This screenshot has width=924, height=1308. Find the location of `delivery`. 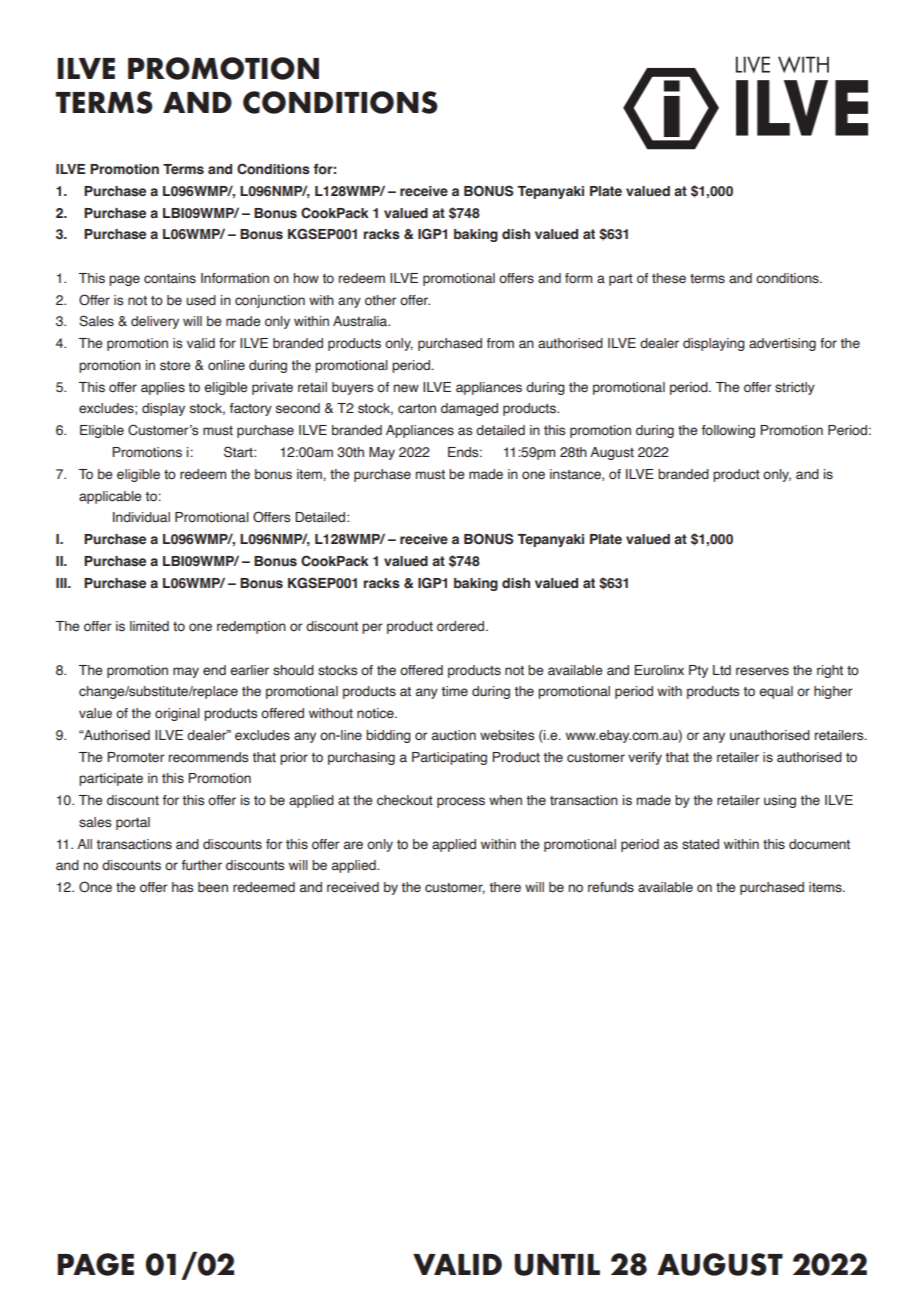

delivery is located at coordinates (155, 322).
